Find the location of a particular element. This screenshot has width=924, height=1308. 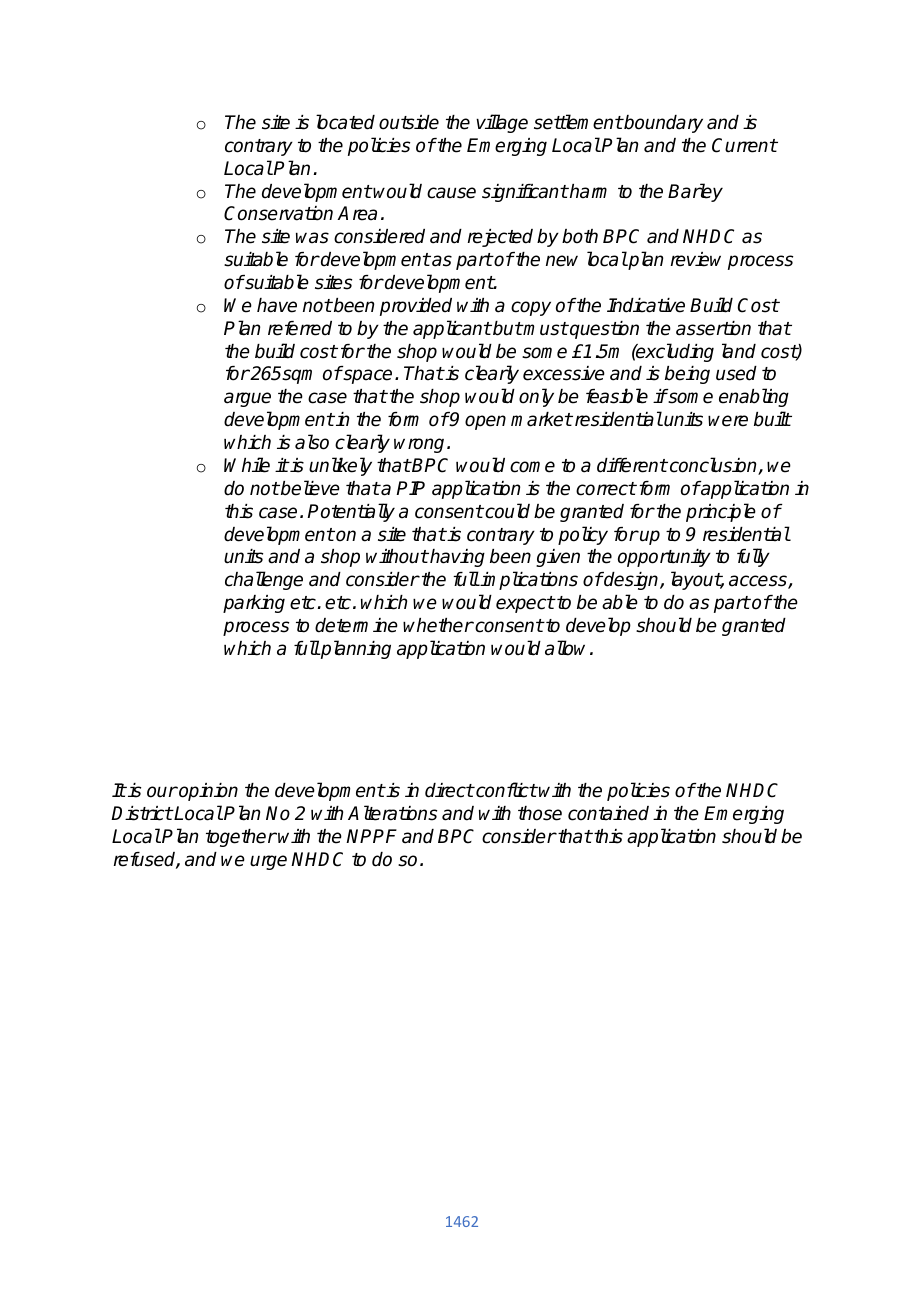

assertion is located at coordinates (713, 328).
